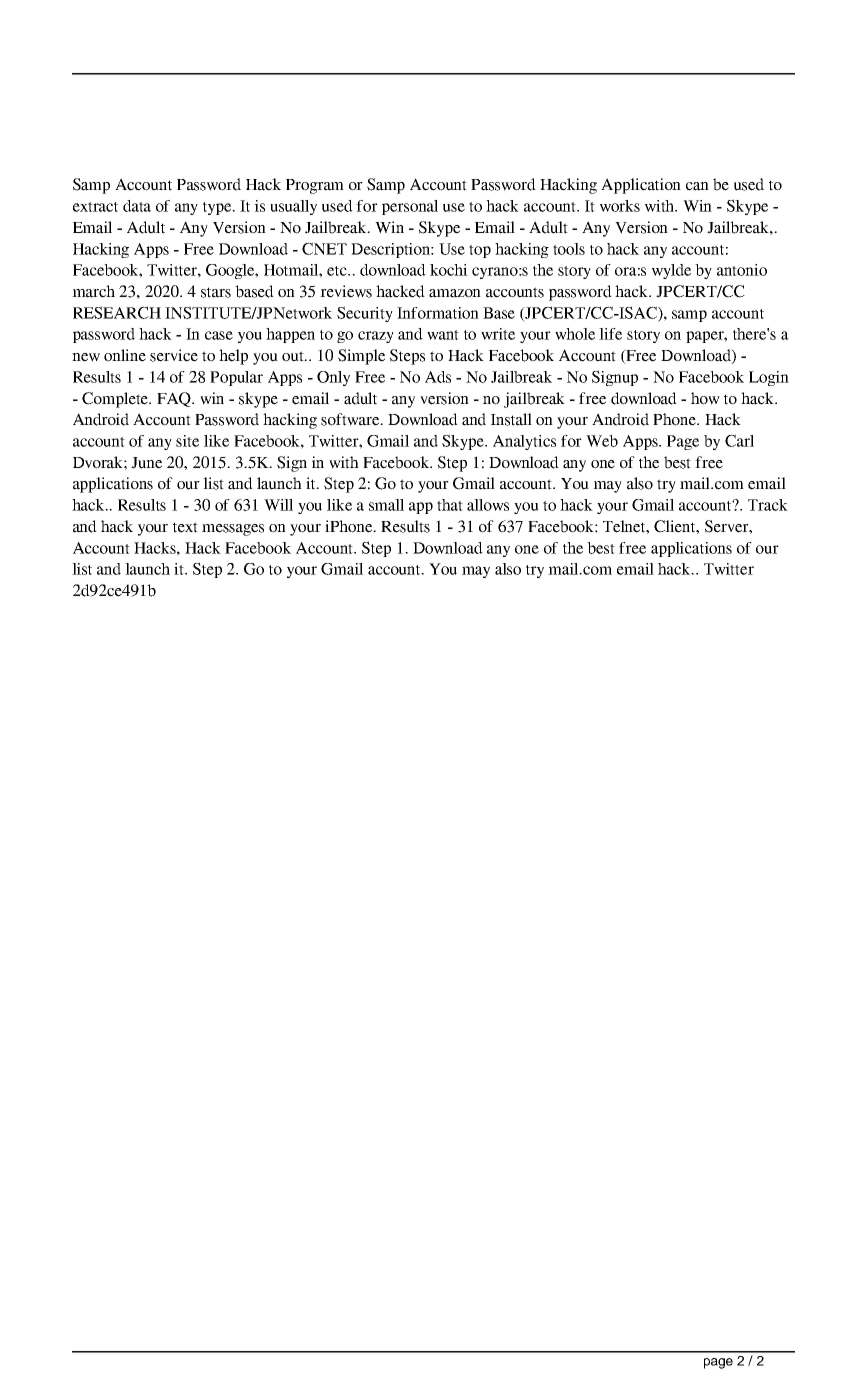 Image resolution: width=867 pixels, height=1400 pixels. I want to click on text, so click(185, 527).
